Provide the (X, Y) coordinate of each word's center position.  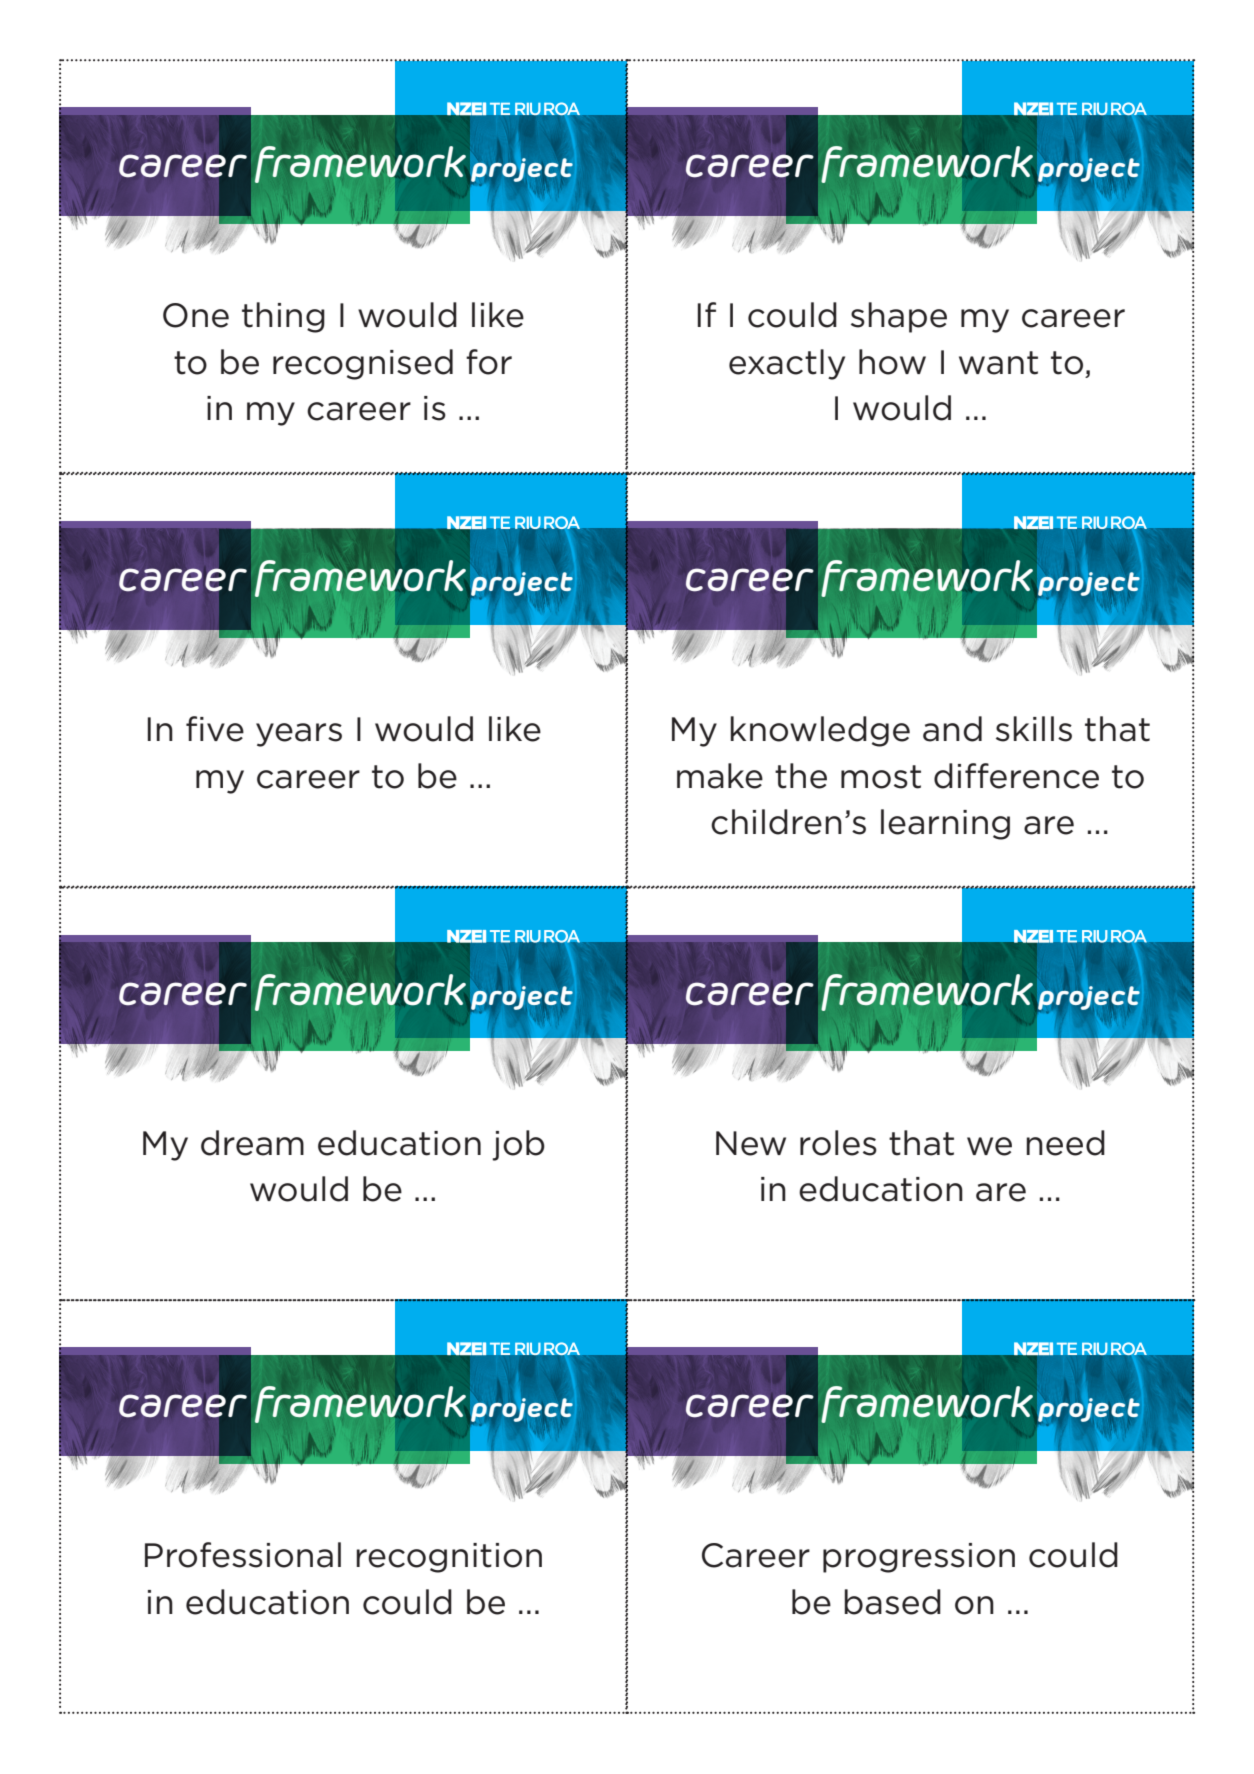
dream (252, 1143)
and (952, 729)
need (1065, 1143)
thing (283, 317)
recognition (449, 1558)
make (720, 776)
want (998, 363)
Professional (243, 1555)
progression (919, 1558)
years (299, 735)
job (518, 1145)
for (489, 362)
